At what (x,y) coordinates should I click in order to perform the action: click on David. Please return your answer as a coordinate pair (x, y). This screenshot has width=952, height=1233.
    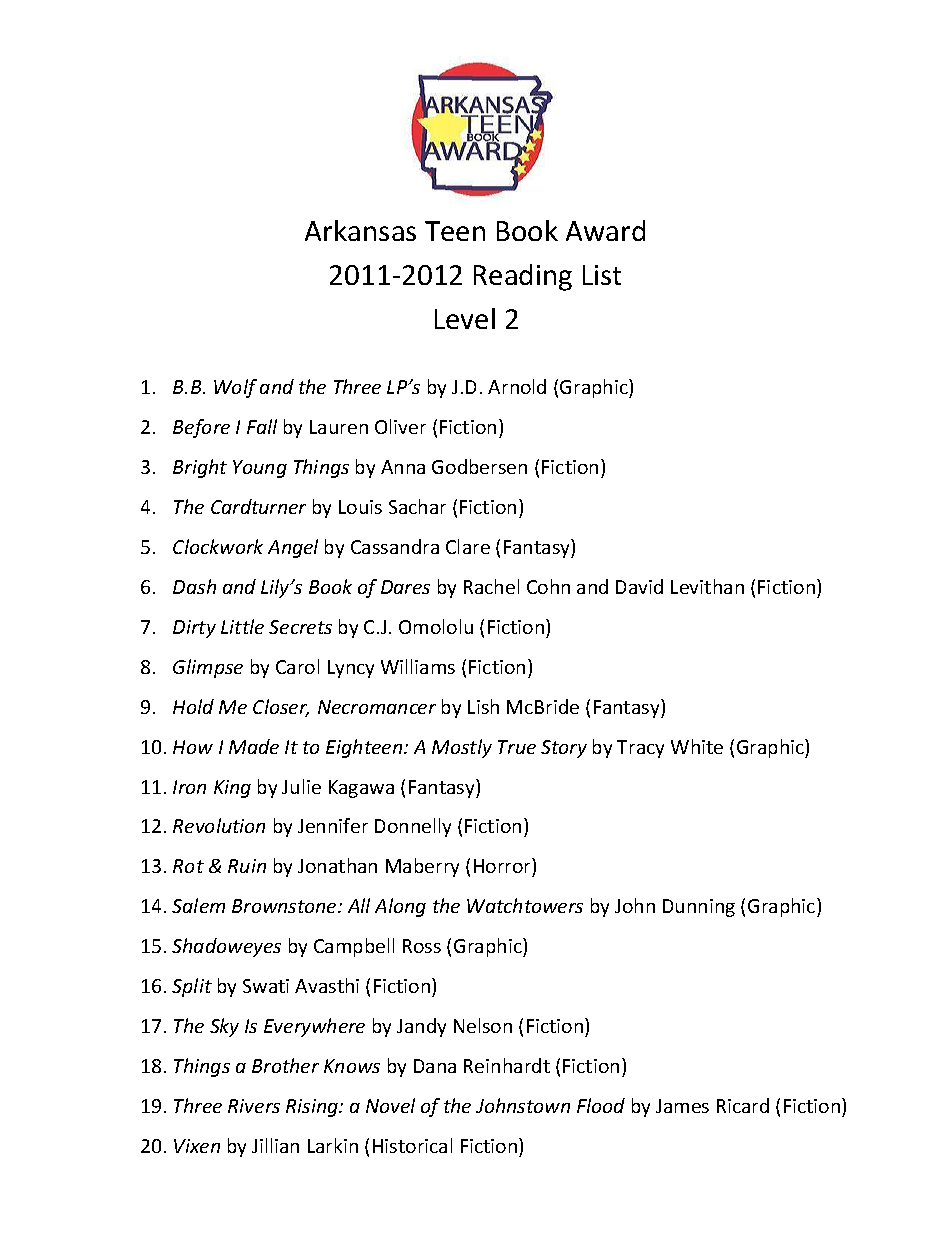
    Looking at the image, I should click on (639, 586).
